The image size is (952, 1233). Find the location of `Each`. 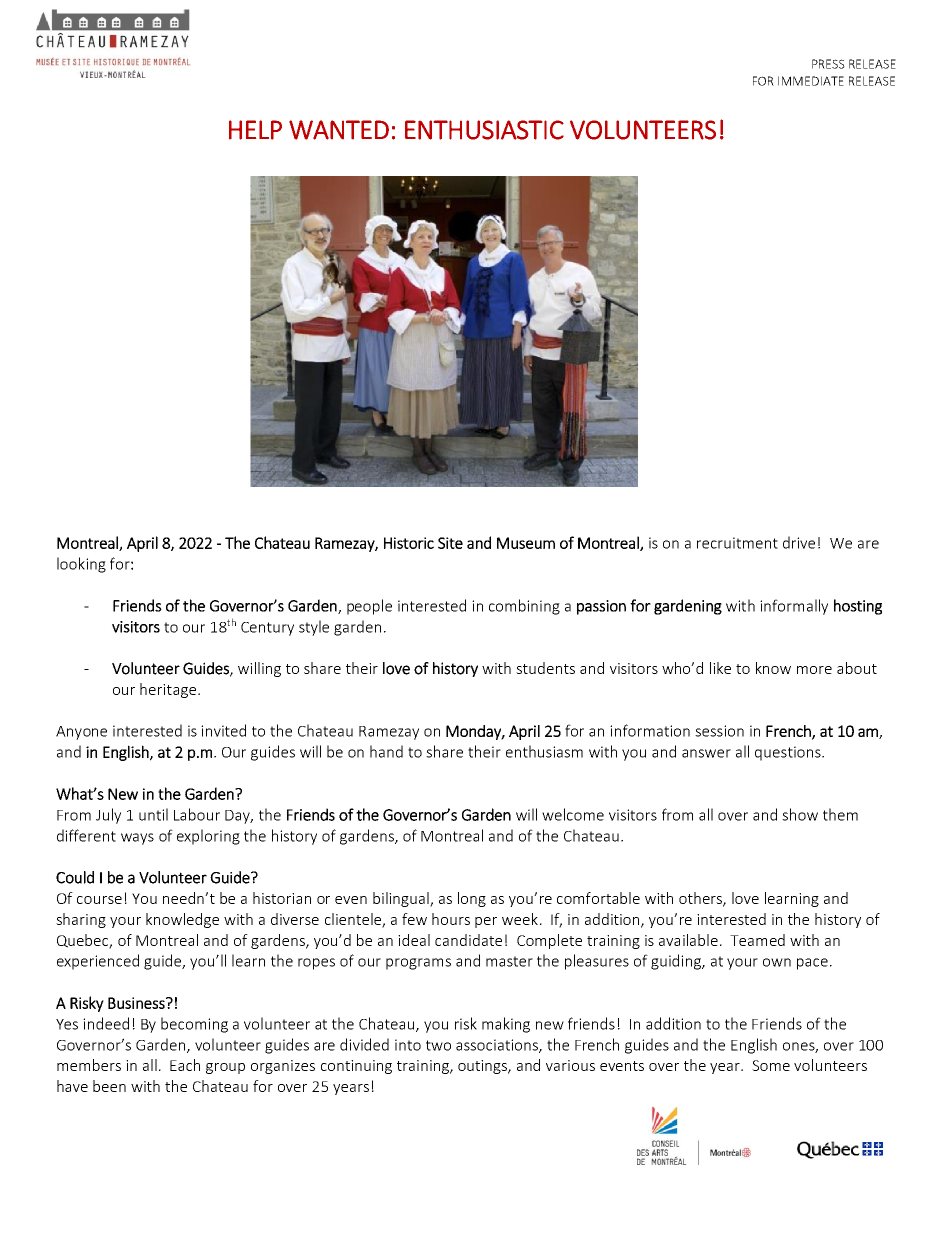

Each is located at coordinates (185, 1065).
